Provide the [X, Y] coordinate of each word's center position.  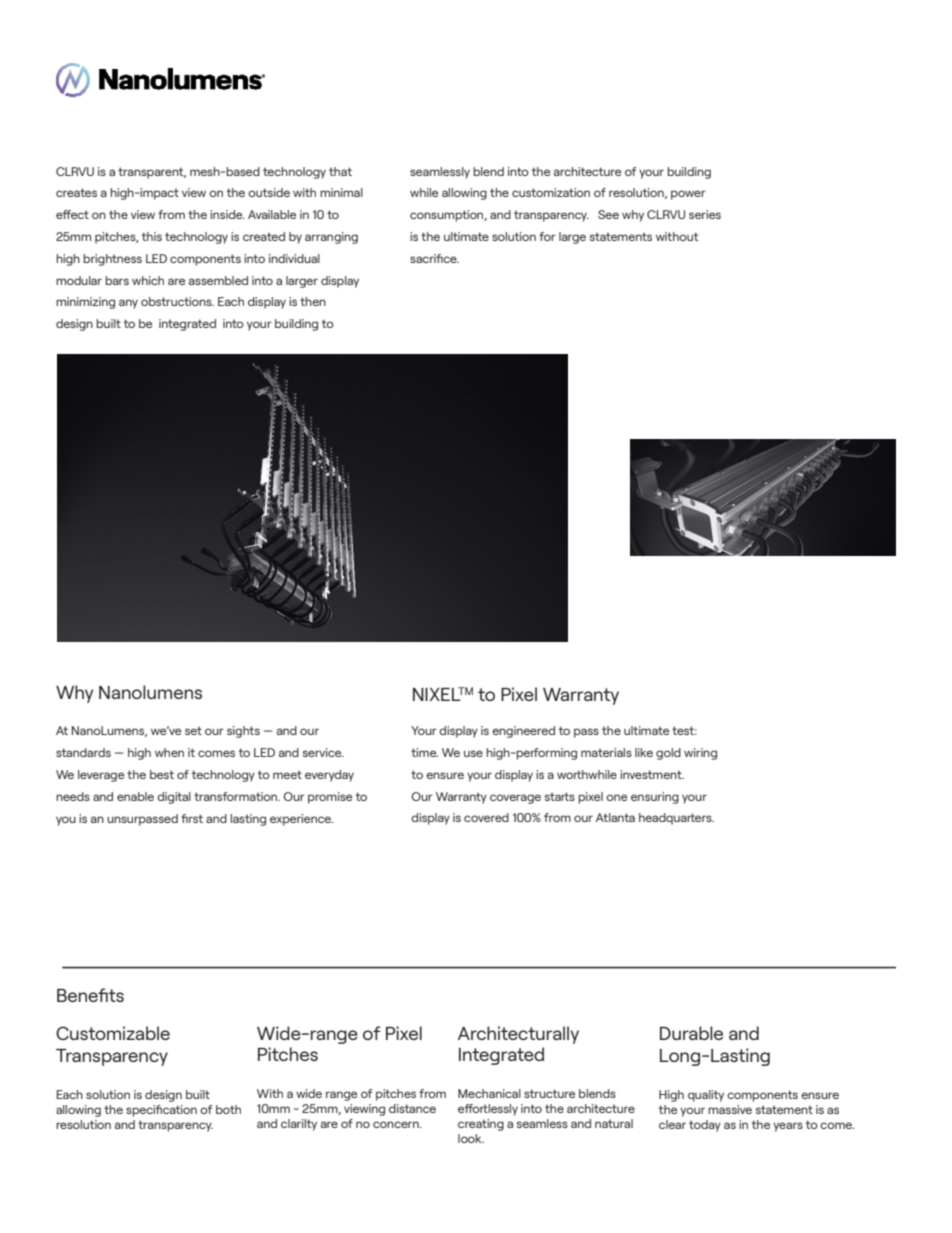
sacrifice [434, 258]
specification [161, 1111]
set [193, 730]
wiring [700, 754]
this [152, 236]
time [424, 752]
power [688, 195]
